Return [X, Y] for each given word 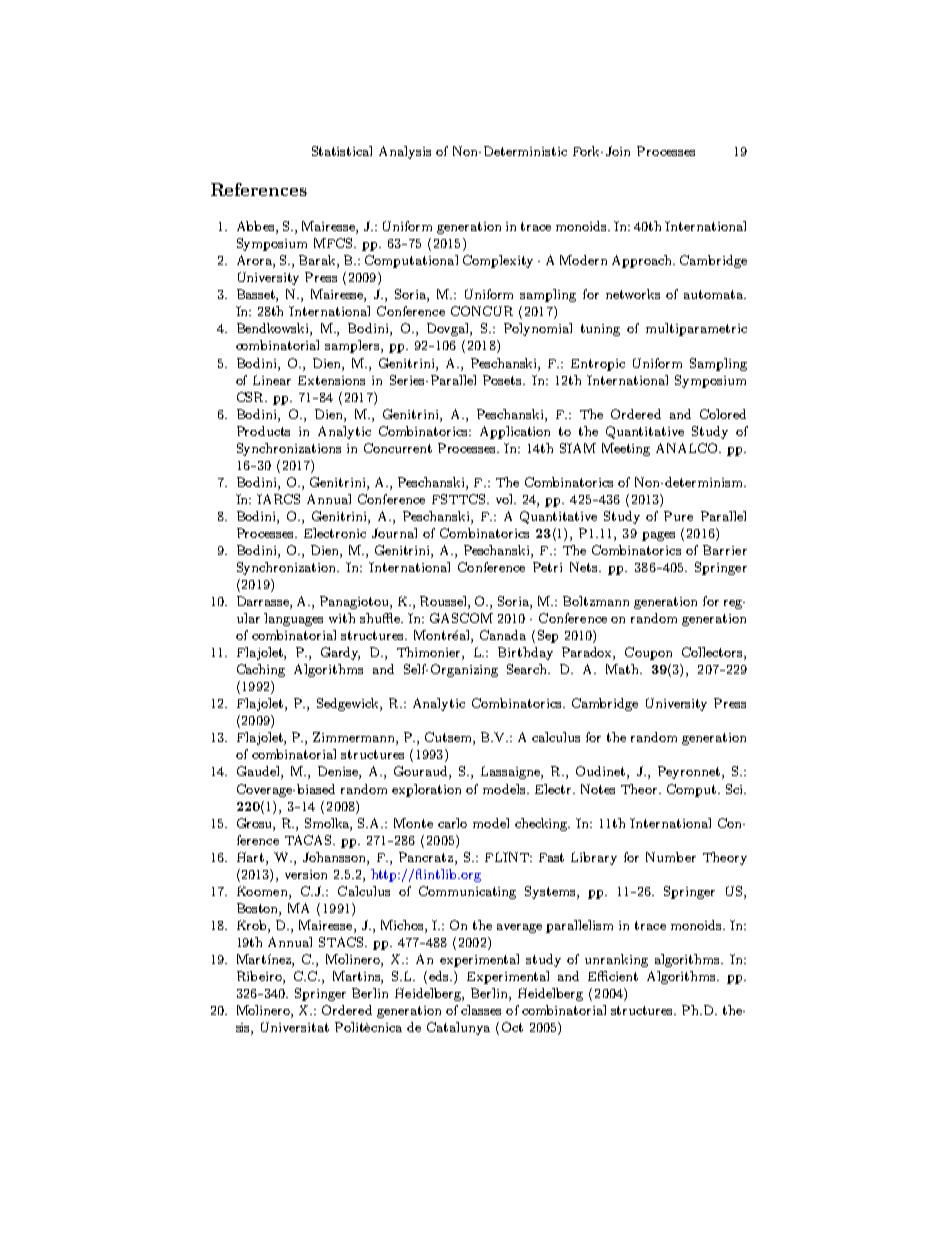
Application [515, 432]
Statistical [342, 151]
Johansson [335, 857]
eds [440, 976]
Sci [735, 789]
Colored [723, 414]
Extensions [331, 380]
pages [658, 536]
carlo [452, 823]
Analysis [405, 152]
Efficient [613, 976]
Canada [503, 635]
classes [481, 1010]
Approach [643, 261]
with [342, 618]
